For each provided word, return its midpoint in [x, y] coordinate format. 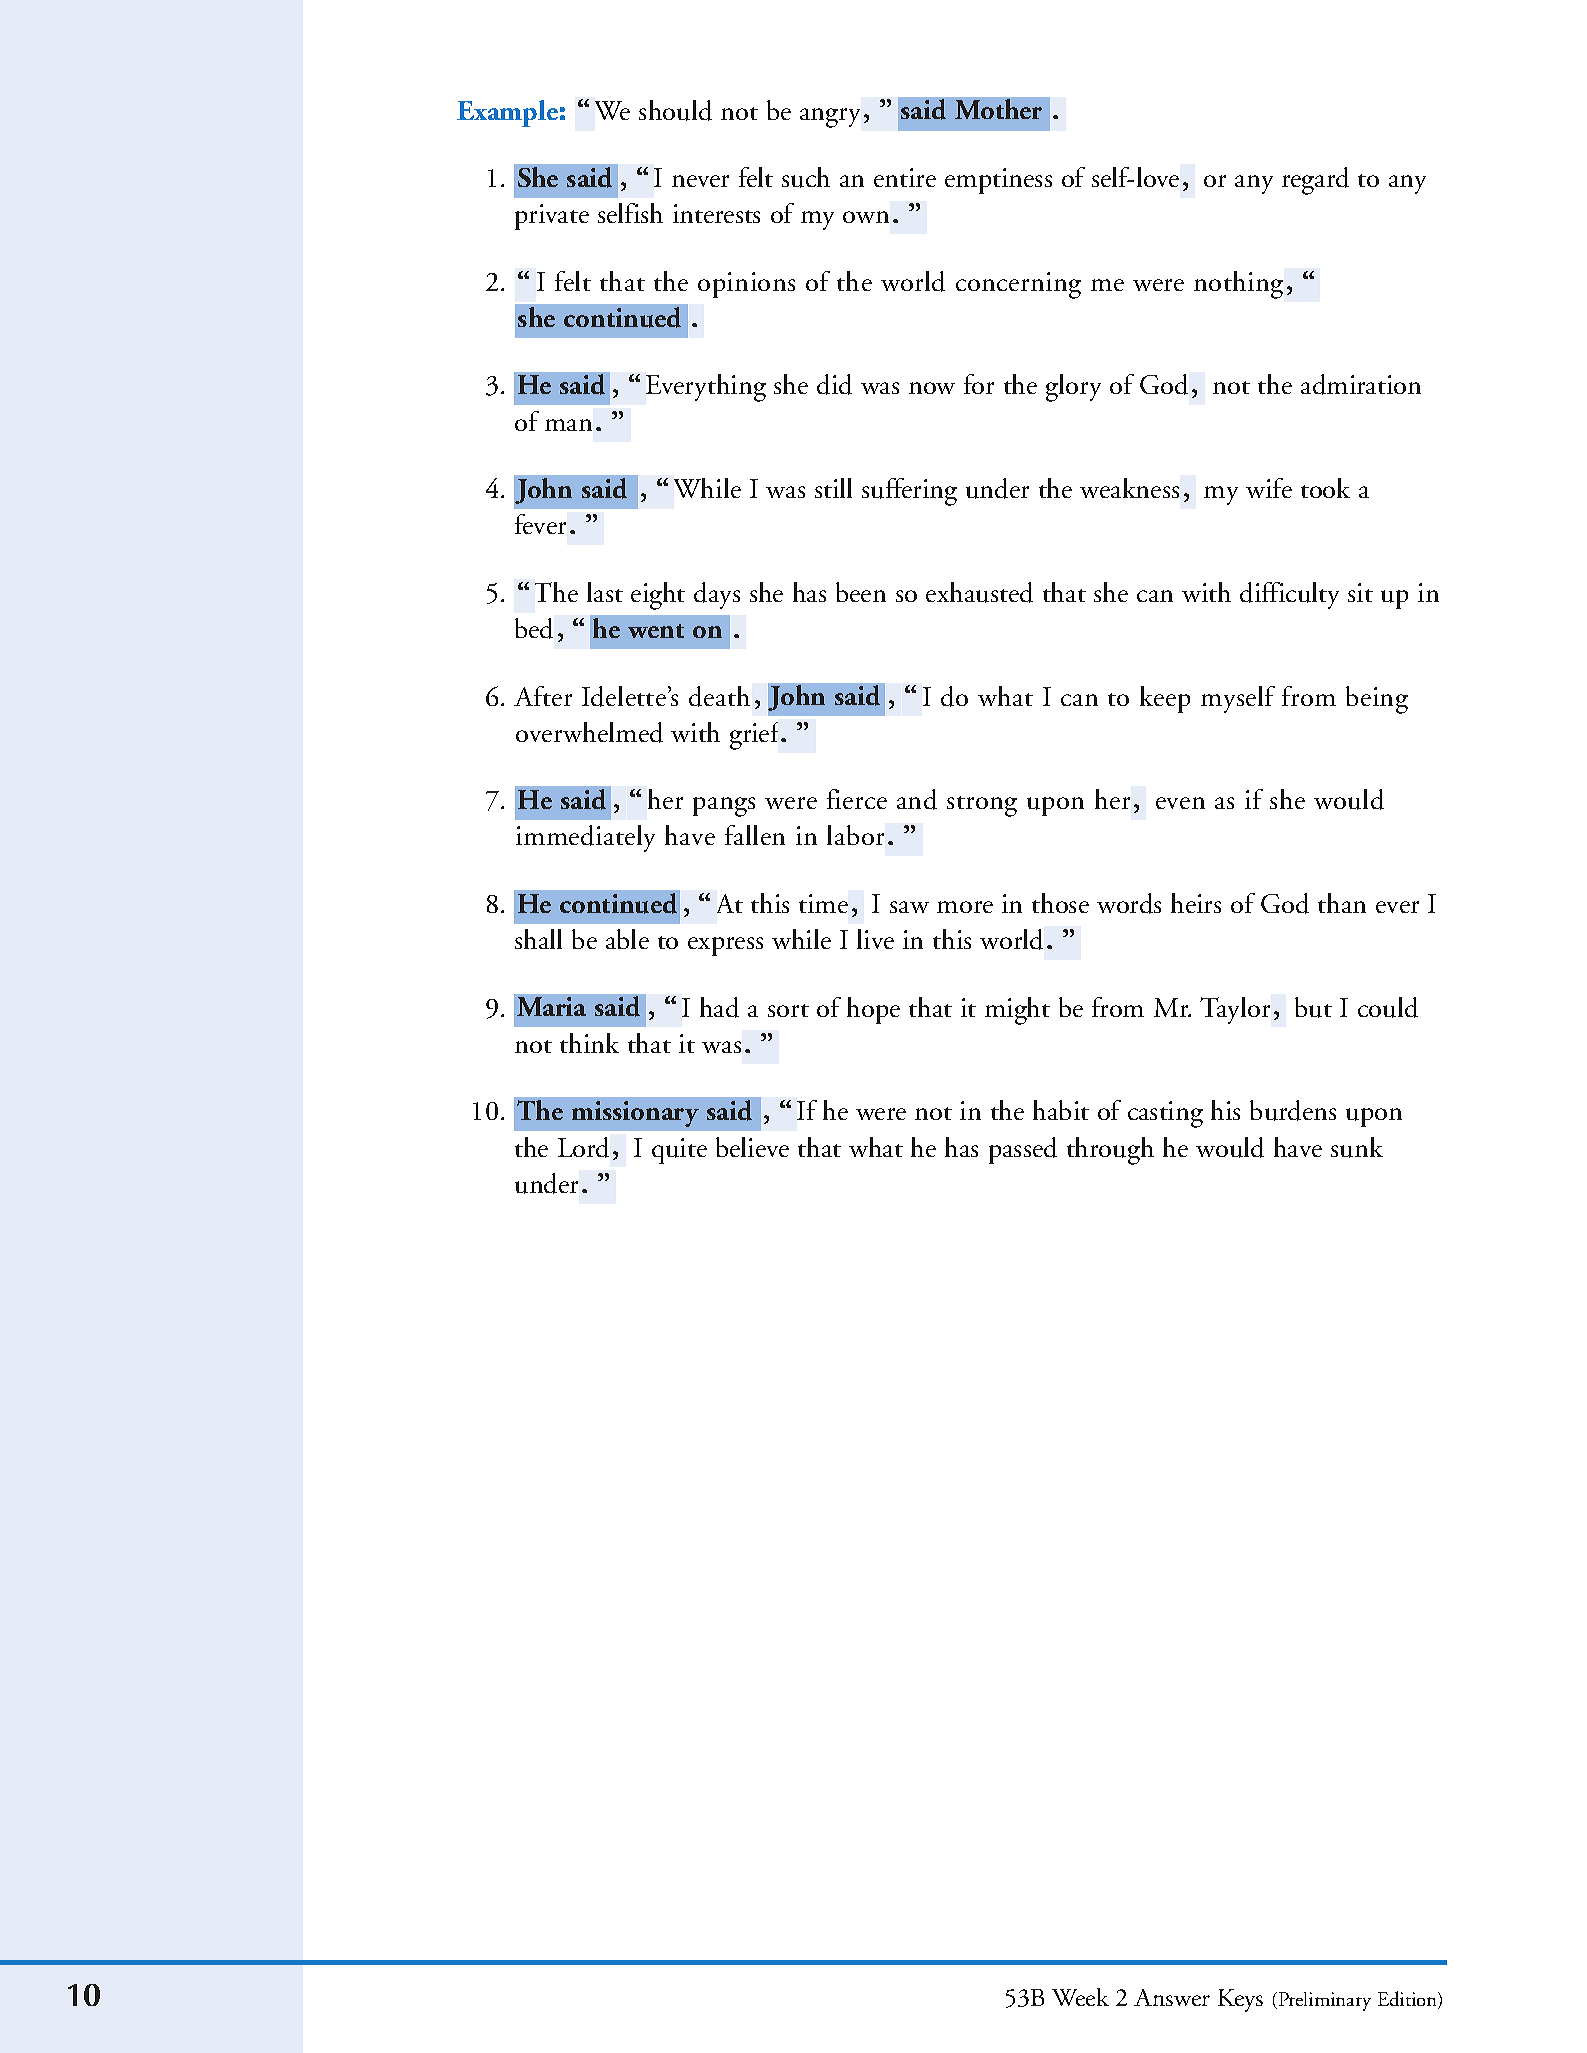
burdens [1293, 1110]
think [589, 1043]
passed [1023, 1150]
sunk [1357, 1147]
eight [658, 596]
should [675, 110]
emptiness [998, 181]
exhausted [979, 592]
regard [1315, 181]
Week [1080, 1997]
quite [679, 1151]
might [1017, 1011]
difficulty [1289, 595]
